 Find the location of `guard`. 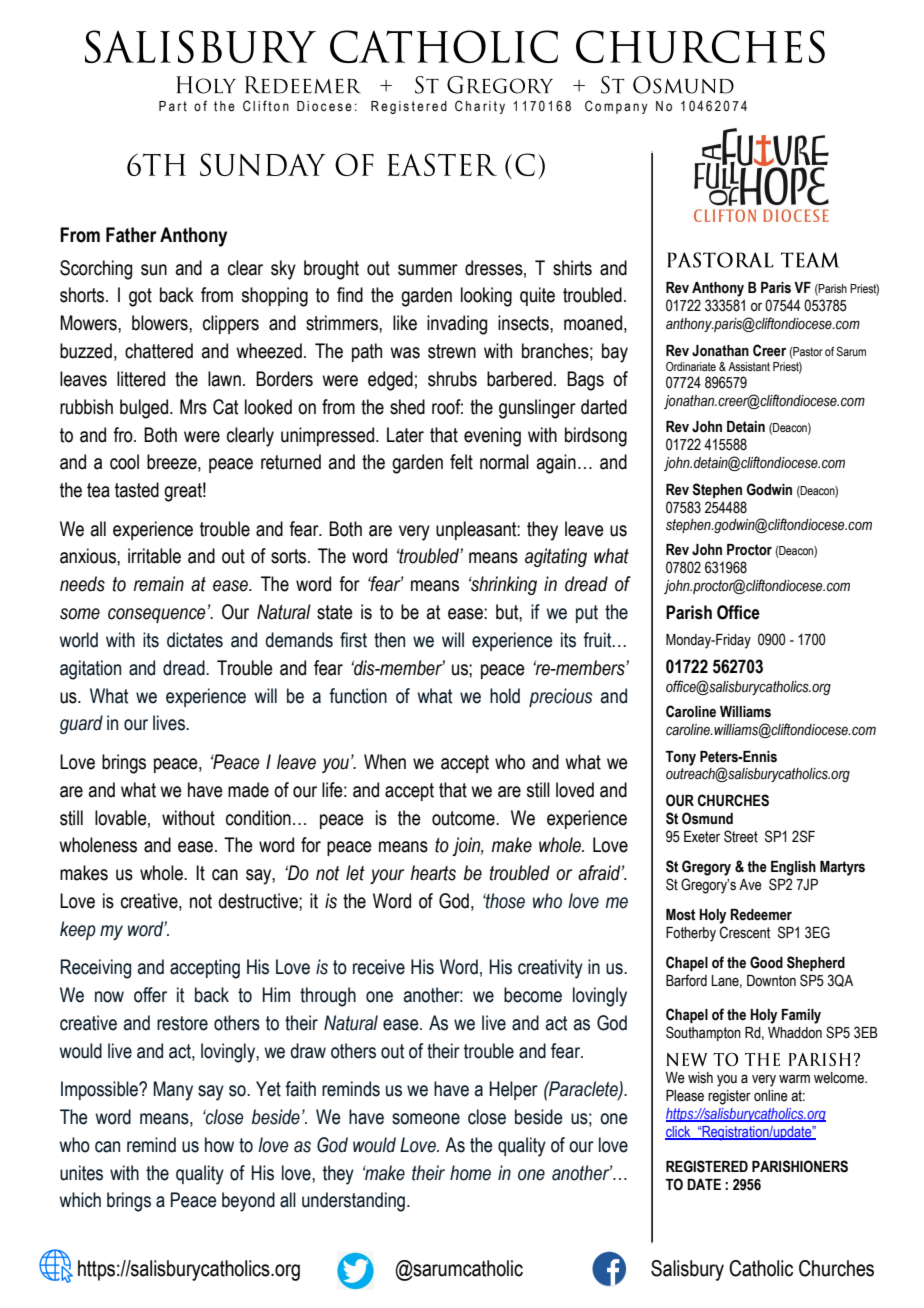

guard is located at coordinates (81, 724).
